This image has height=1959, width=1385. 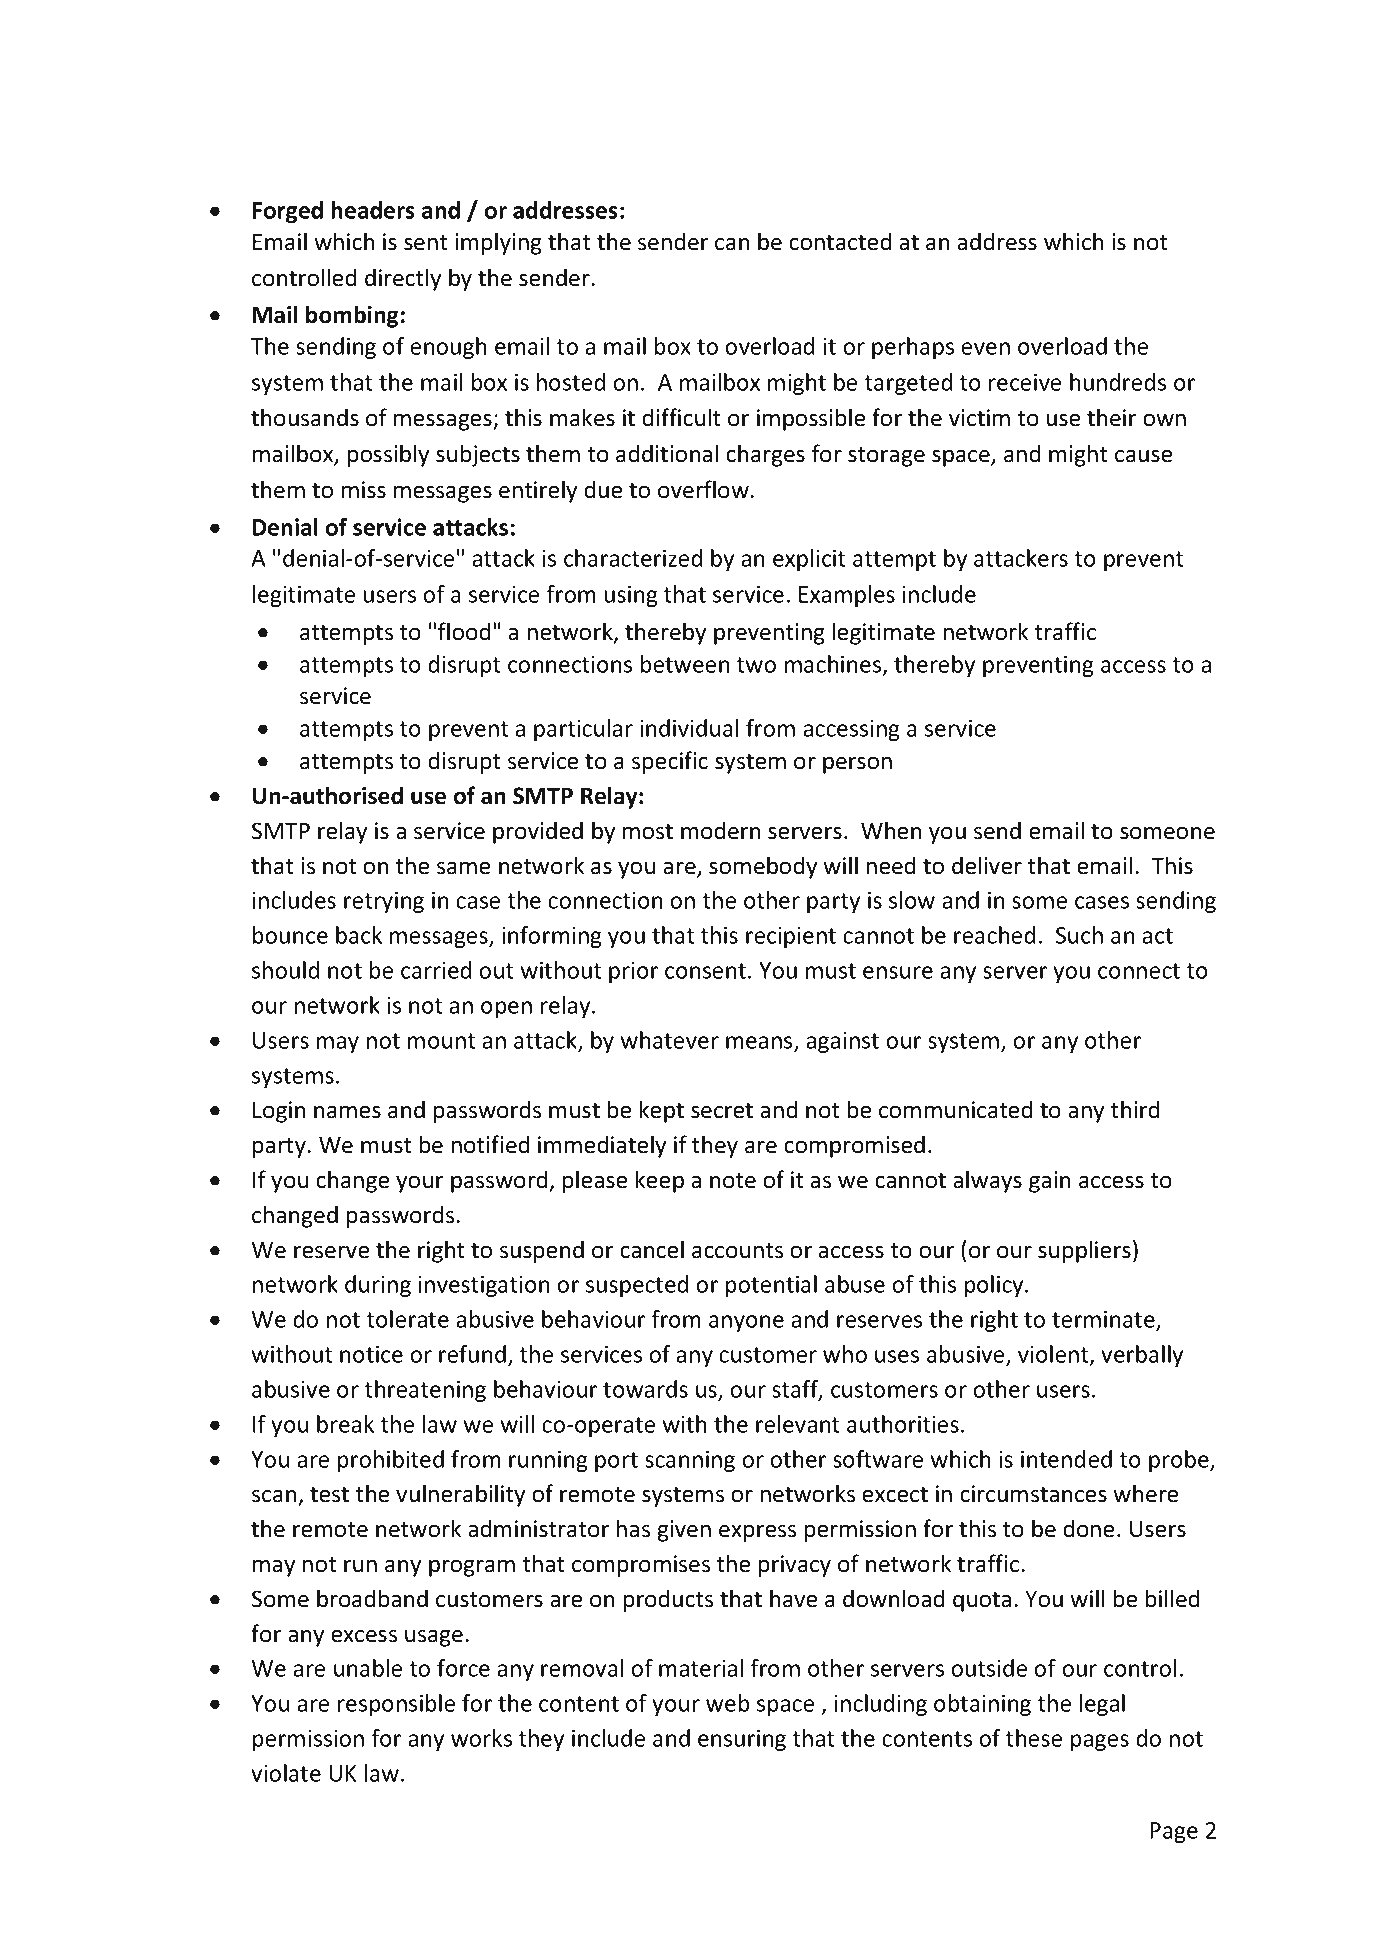 What do you see at coordinates (1079, 935) in the image?
I see `Such` at bounding box center [1079, 935].
